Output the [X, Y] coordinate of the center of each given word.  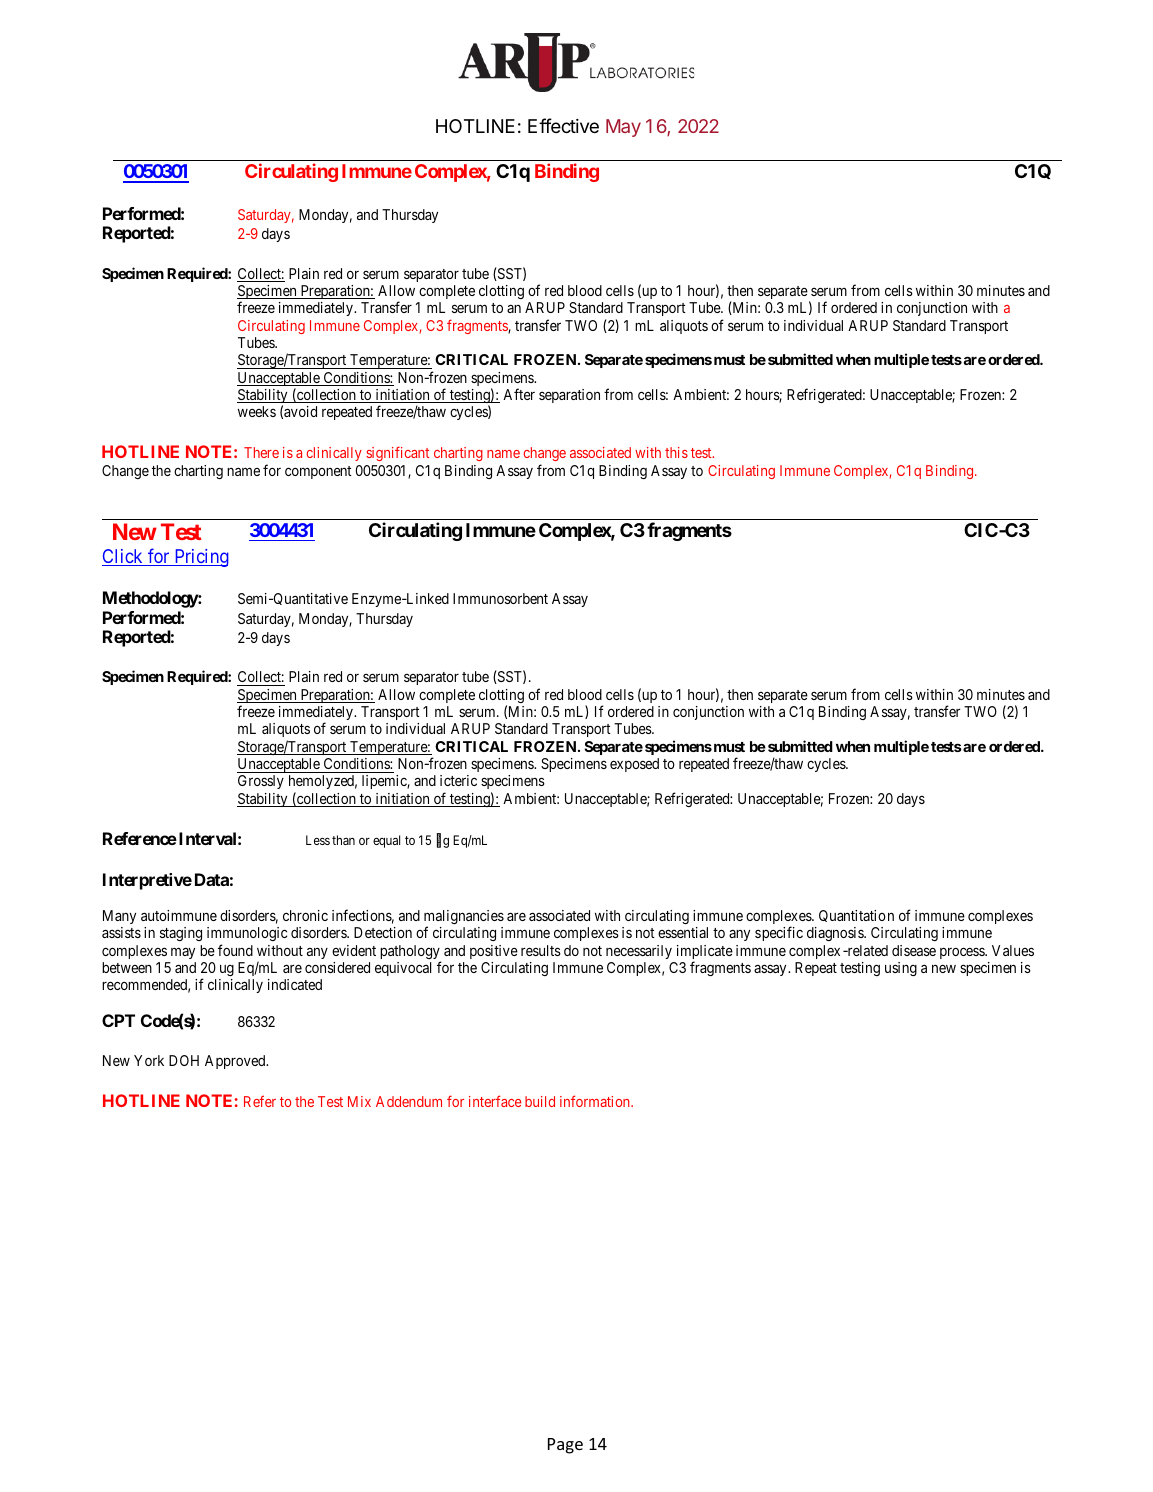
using [901, 969]
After [519, 394]
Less [318, 840]
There [261, 452]
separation [569, 396]
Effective [563, 125]
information [596, 1101]
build [540, 1101]
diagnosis [836, 934]
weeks [257, 411]
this [676, 452]
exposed [634, 765]
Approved [236, 1062]
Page [565, 1446]
